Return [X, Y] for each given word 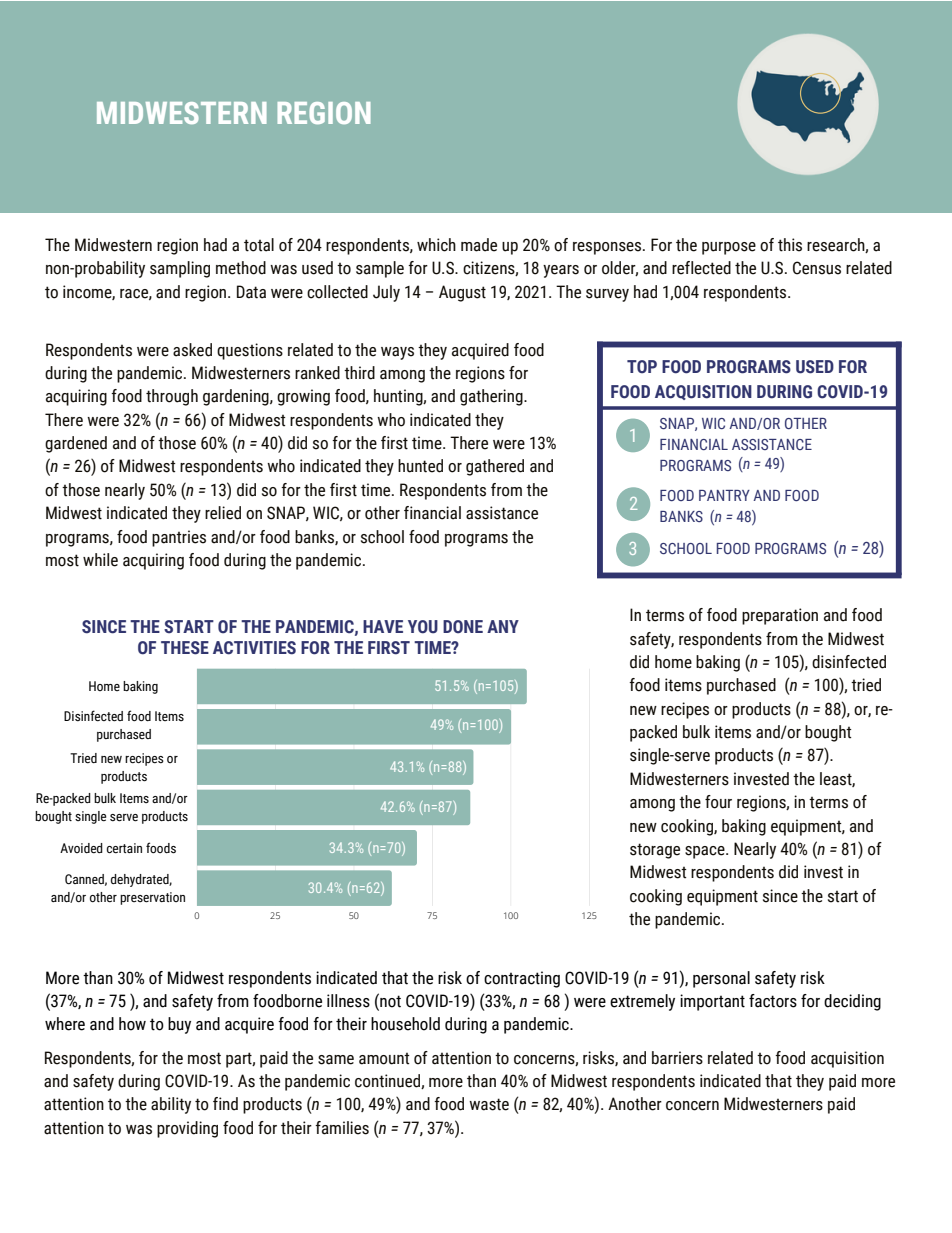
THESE [185, 648]
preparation [780, 616]
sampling [180, 269]
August [462, 293]
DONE [463, 627]
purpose [729, 248]
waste [489, 1104]
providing [187, 1129]
